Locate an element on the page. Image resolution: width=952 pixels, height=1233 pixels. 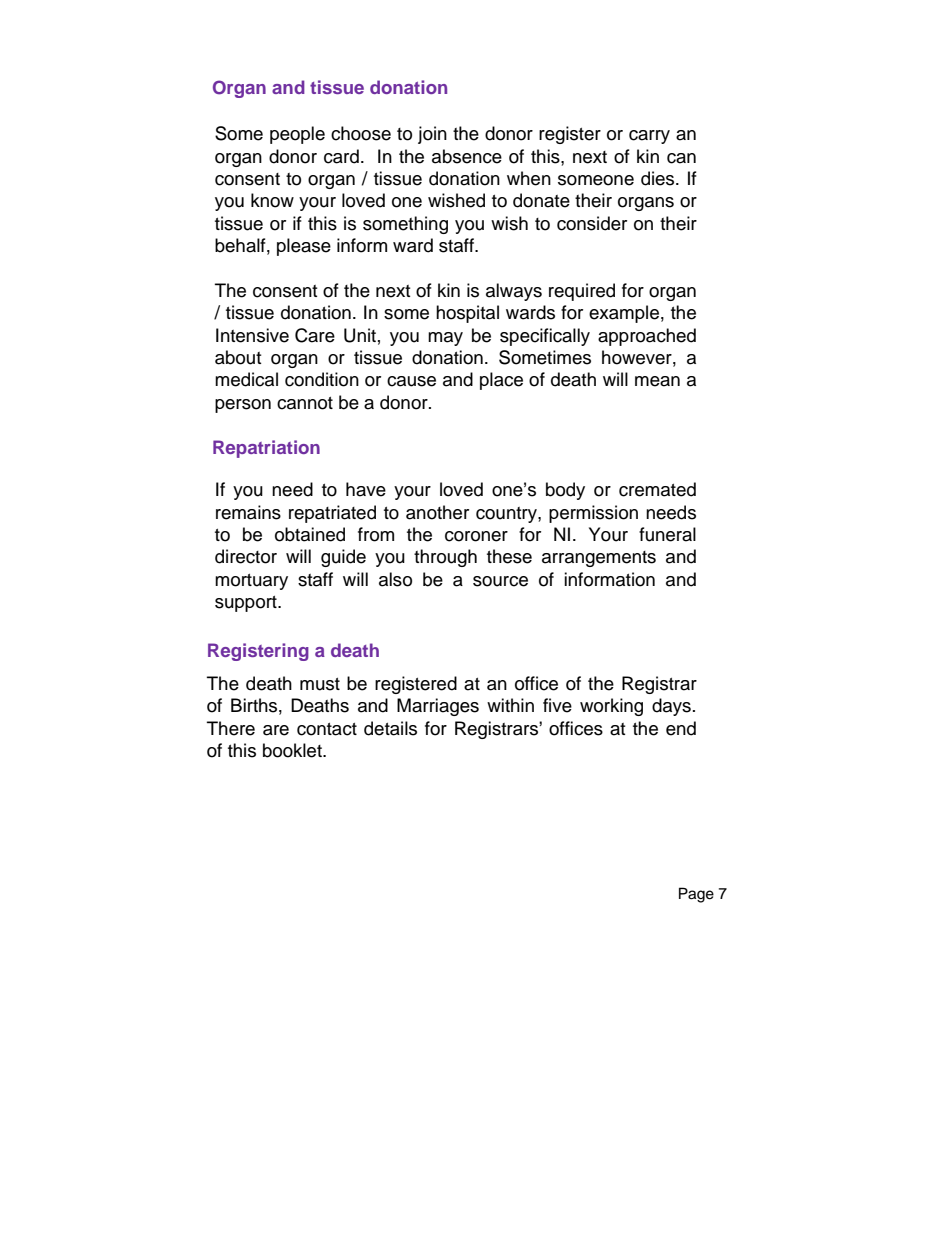
details is located at coordinates (390, 728).
